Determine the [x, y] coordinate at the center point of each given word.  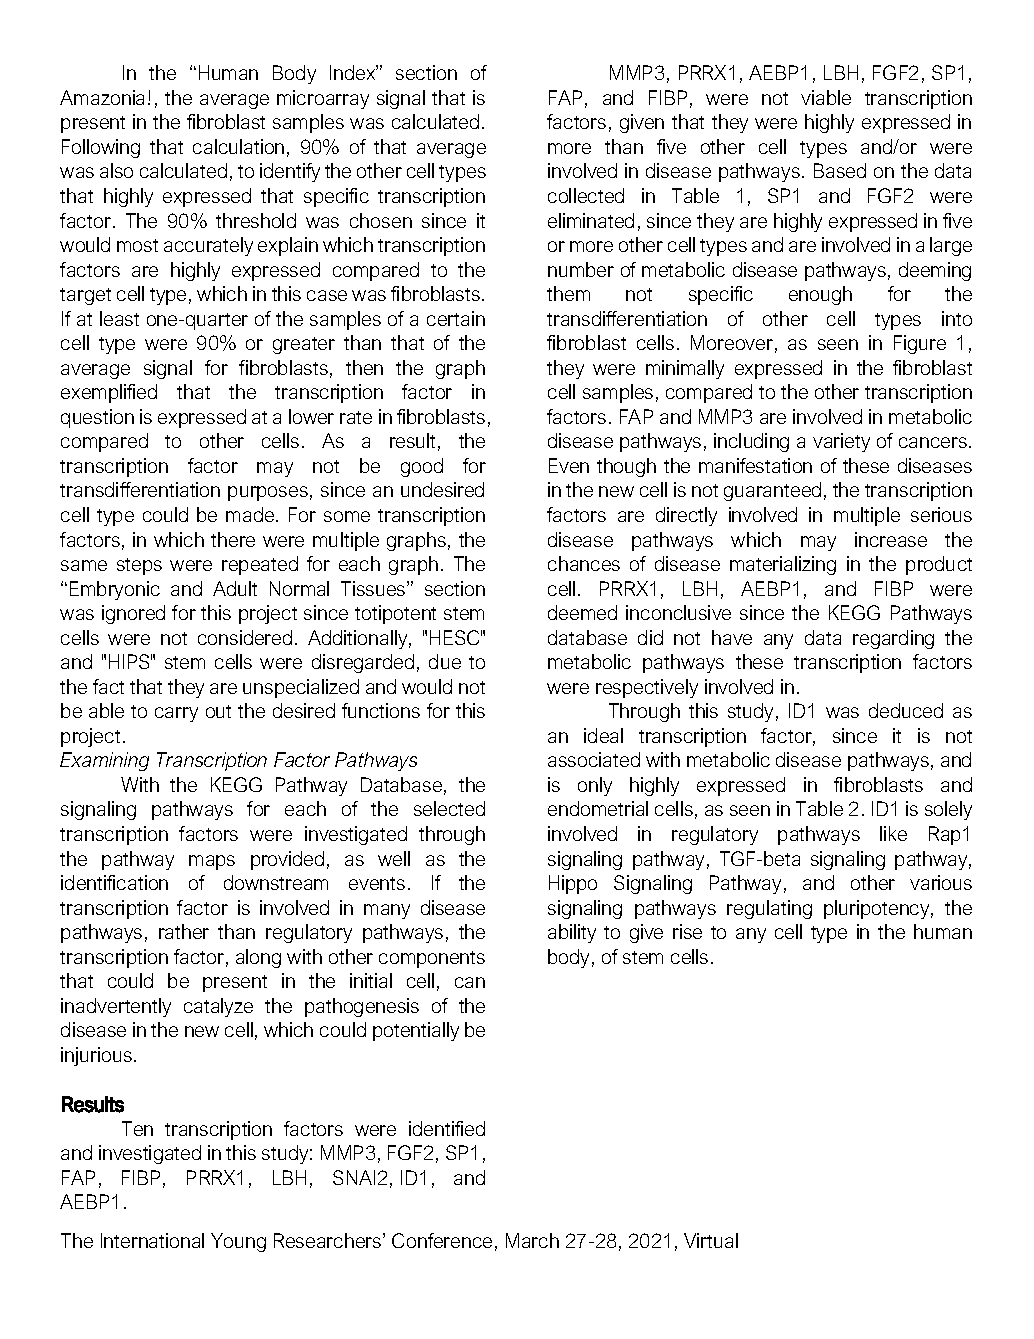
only [595, 786]
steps [139, 566]
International [152, 1240]
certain [456, 318]
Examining [104, 761]
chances [584, 563]
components [432, 959]
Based [840, 170]
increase [891, 539]
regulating [769, 909]
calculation [238, 146]
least [119, 318]
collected [586, 195]
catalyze [218, 1007]
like [893, 833]
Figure [920, 344]
